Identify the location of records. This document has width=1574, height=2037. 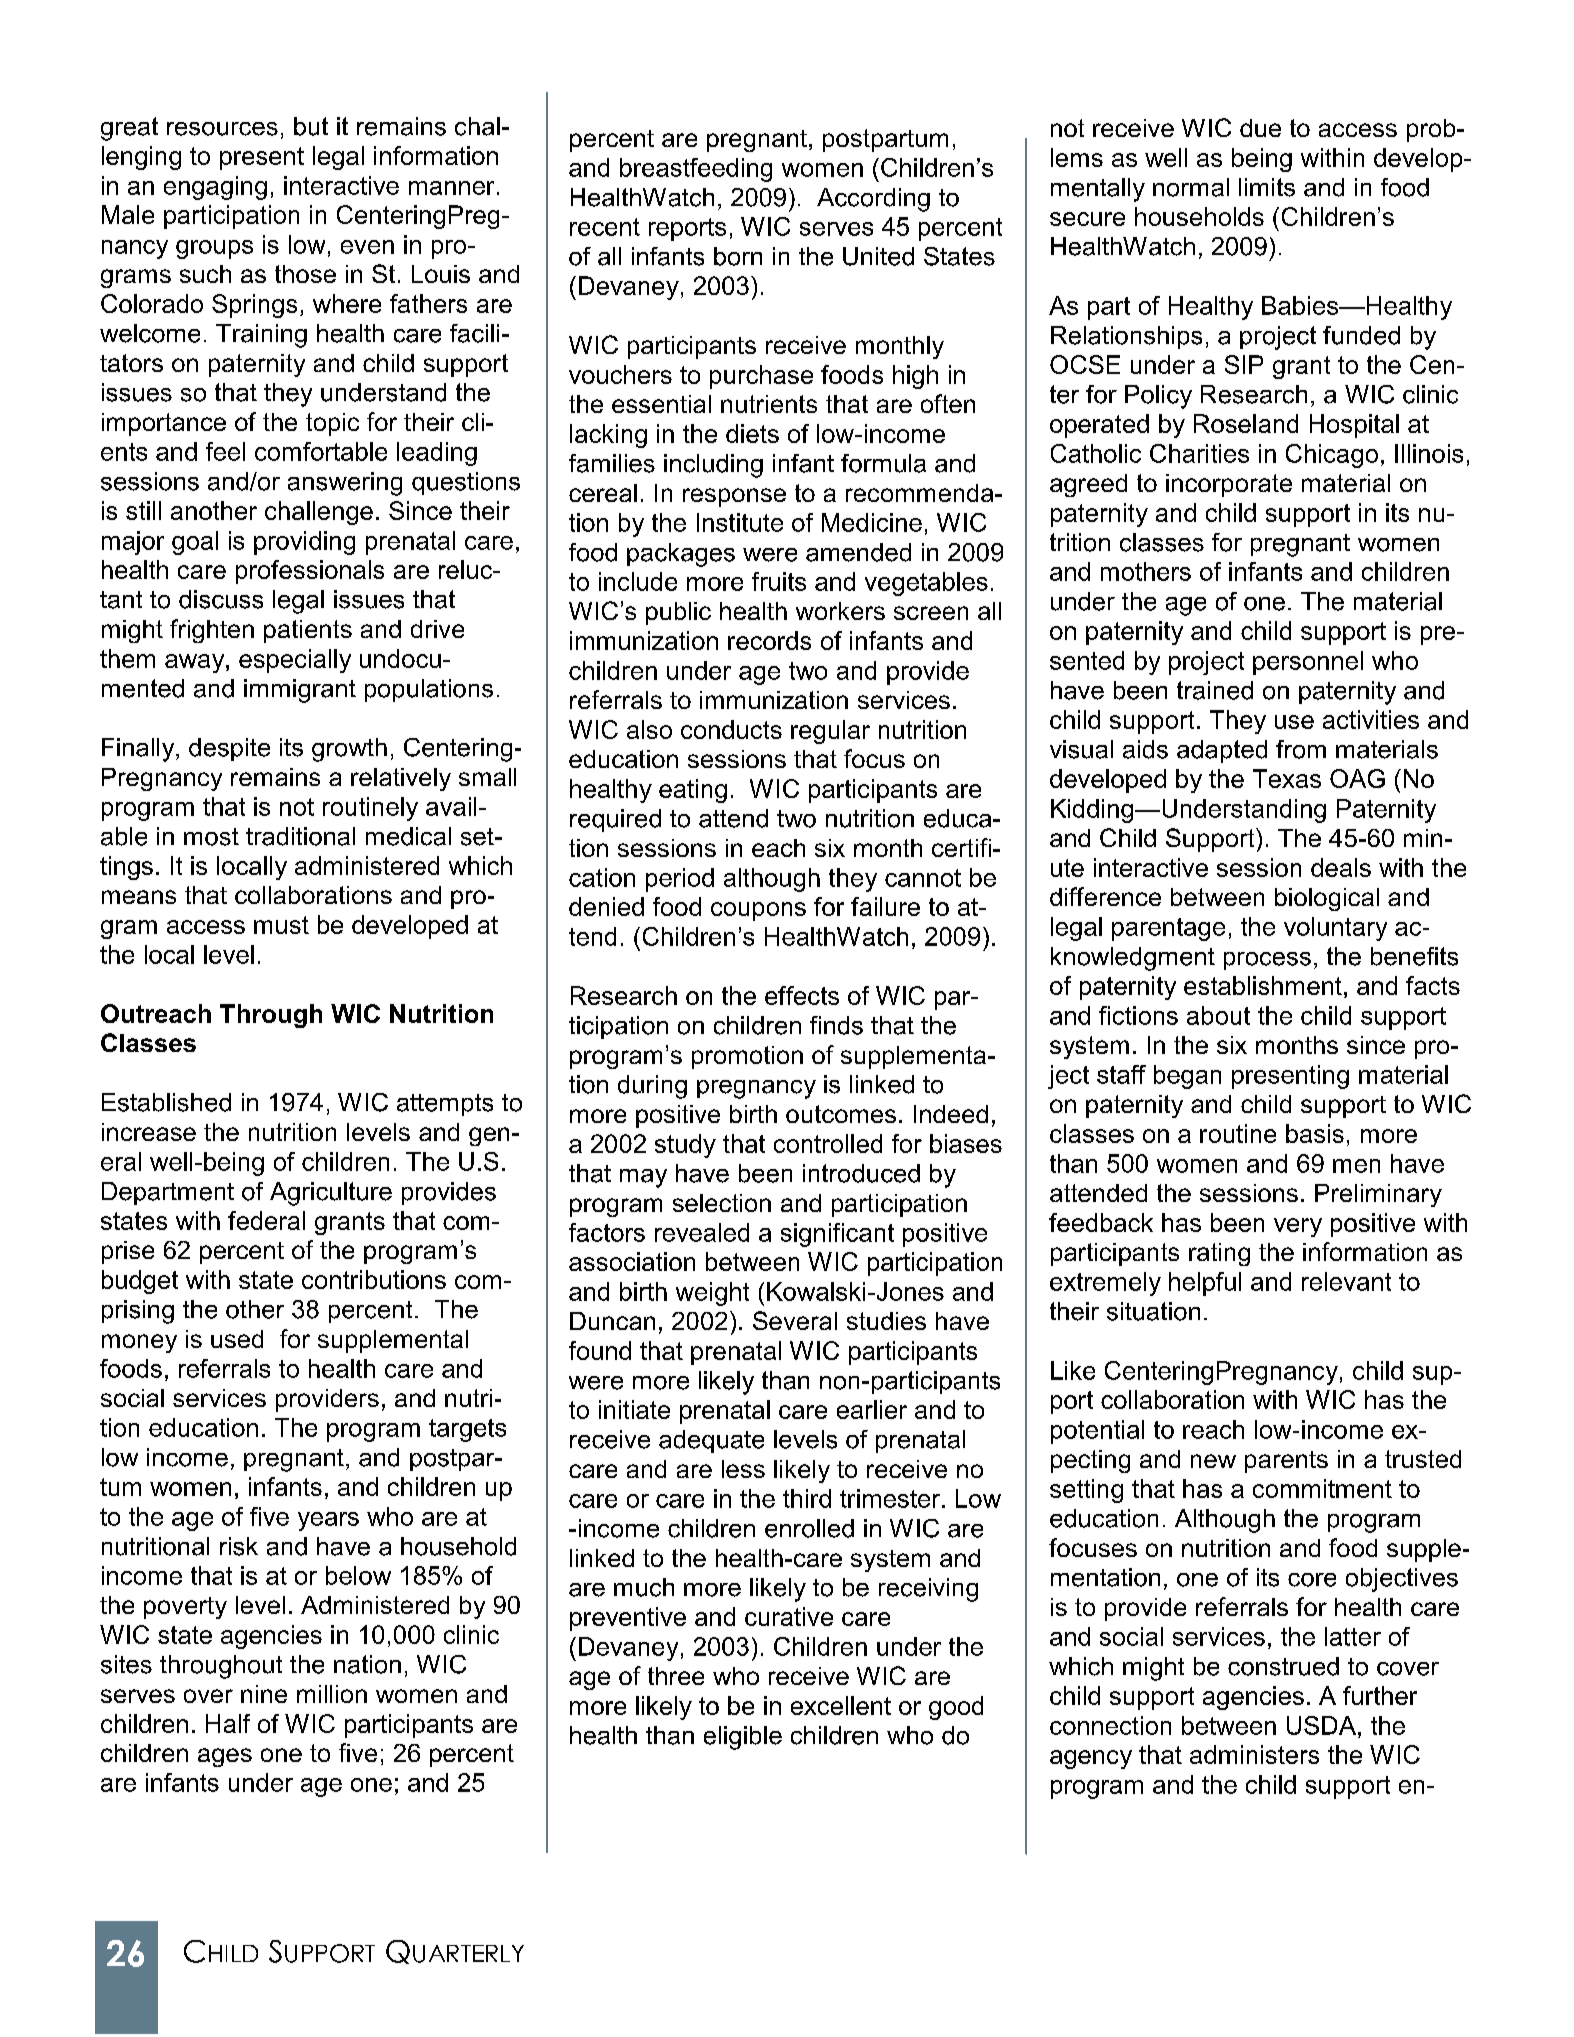
(769, 640).
